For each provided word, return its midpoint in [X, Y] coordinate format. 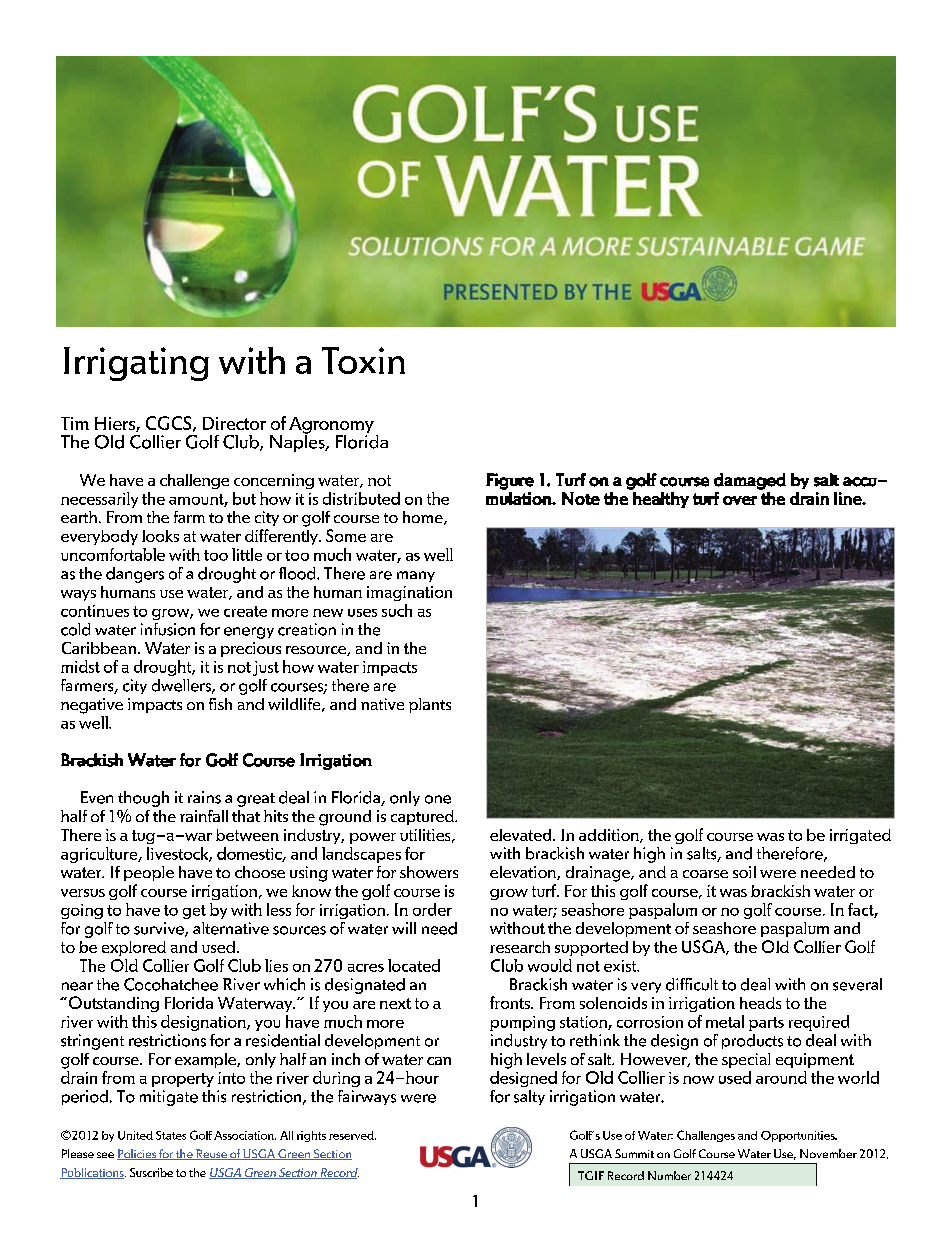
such [397, 610]
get [194, 912]
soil [744, 872]
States [171, 1135]
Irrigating [136, 364]
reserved [352, 1135]
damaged [750, 481]
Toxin [363, 360]
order [432, 909]
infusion [168, 629]
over [740, 500]
